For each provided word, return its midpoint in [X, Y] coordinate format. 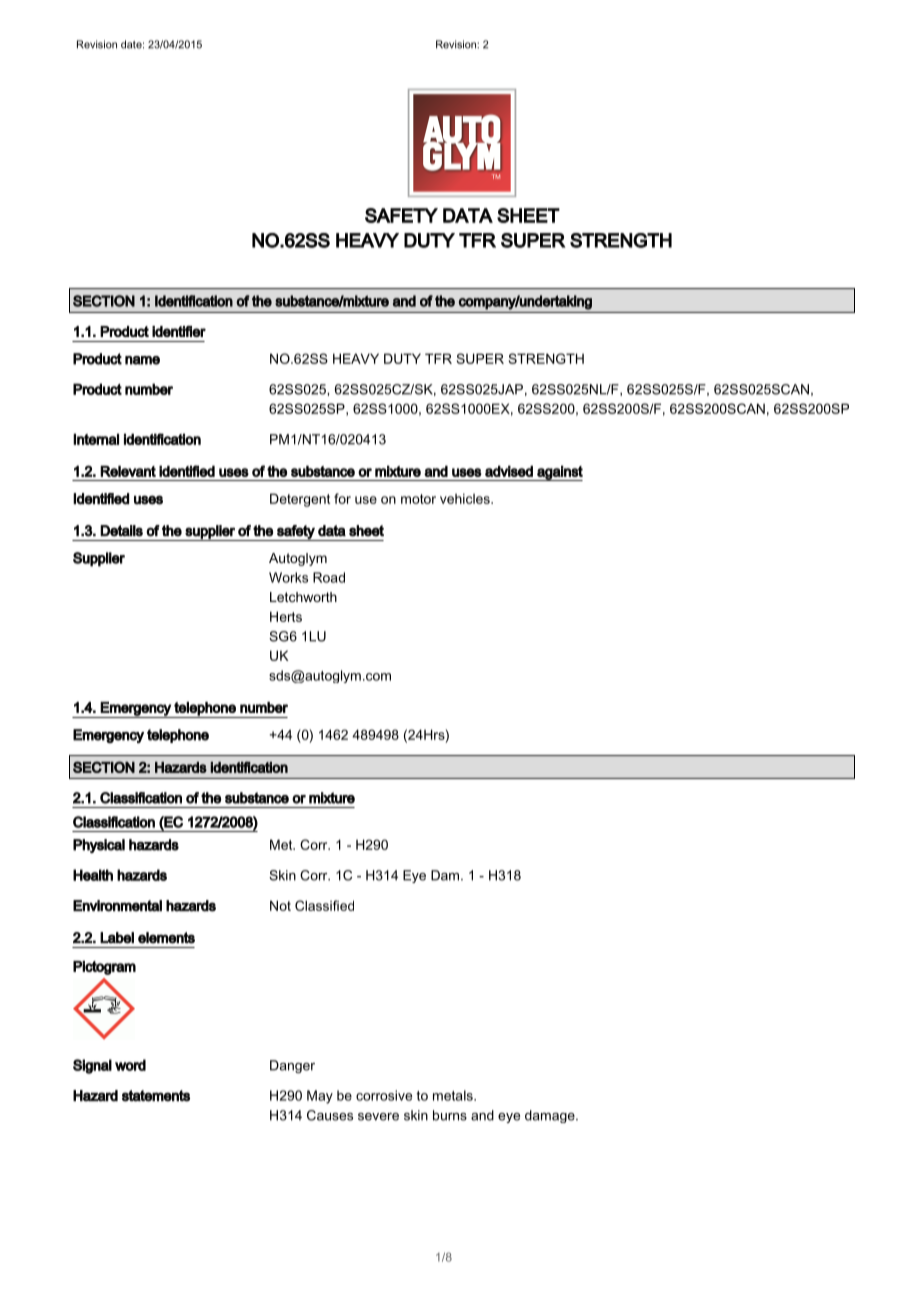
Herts [286, 616]
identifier [179, 331]
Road [329, 577]
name [142, 360]
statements [156, 1096]
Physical [99, 846]
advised [509, 471]
